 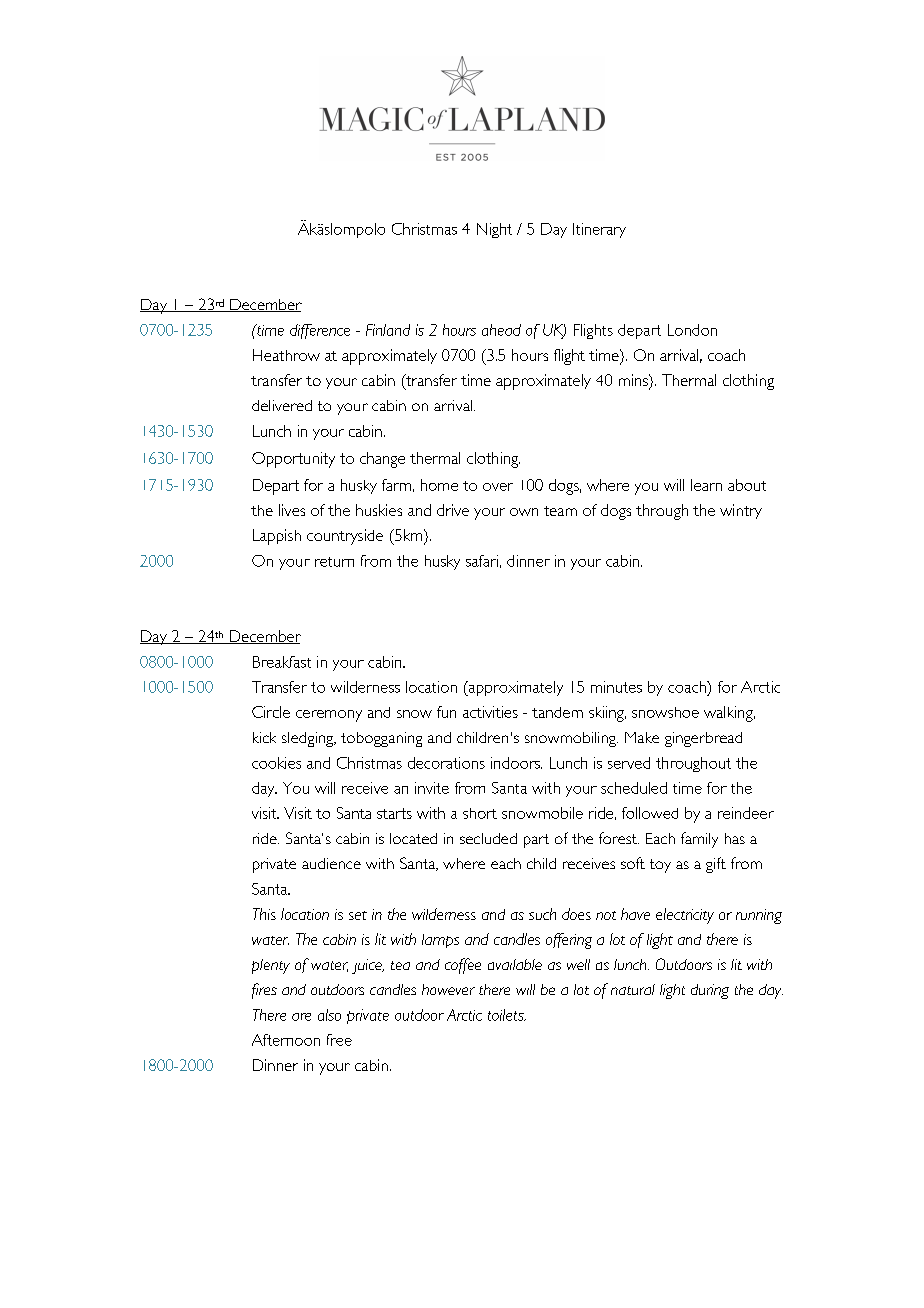 I want to click on difference, so click(x=320, y=331).
